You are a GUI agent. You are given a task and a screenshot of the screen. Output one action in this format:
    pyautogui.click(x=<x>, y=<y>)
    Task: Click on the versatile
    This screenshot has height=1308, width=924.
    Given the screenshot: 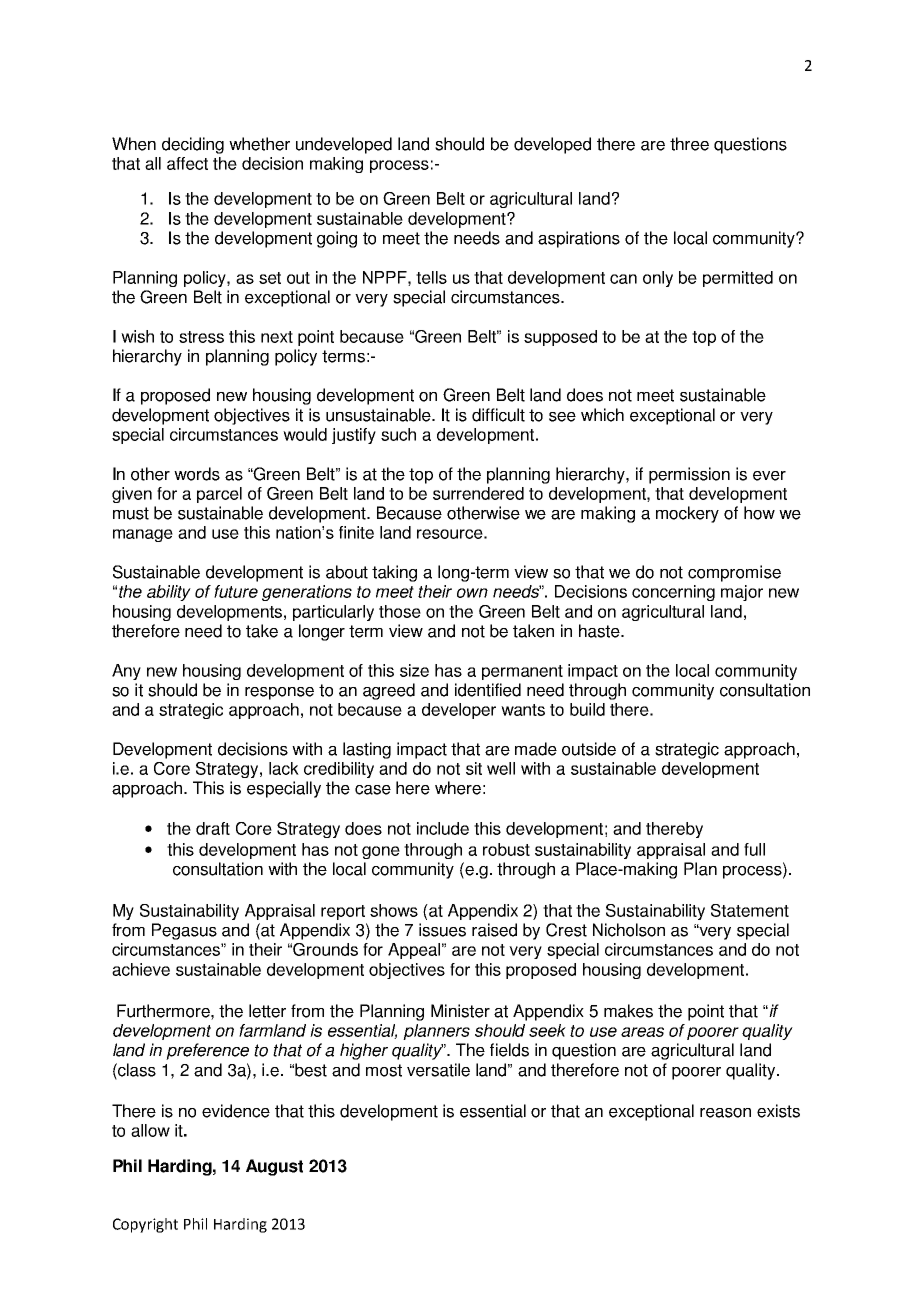 What is the action you would take?
    pyautogui.click(x=438, y=1070)
